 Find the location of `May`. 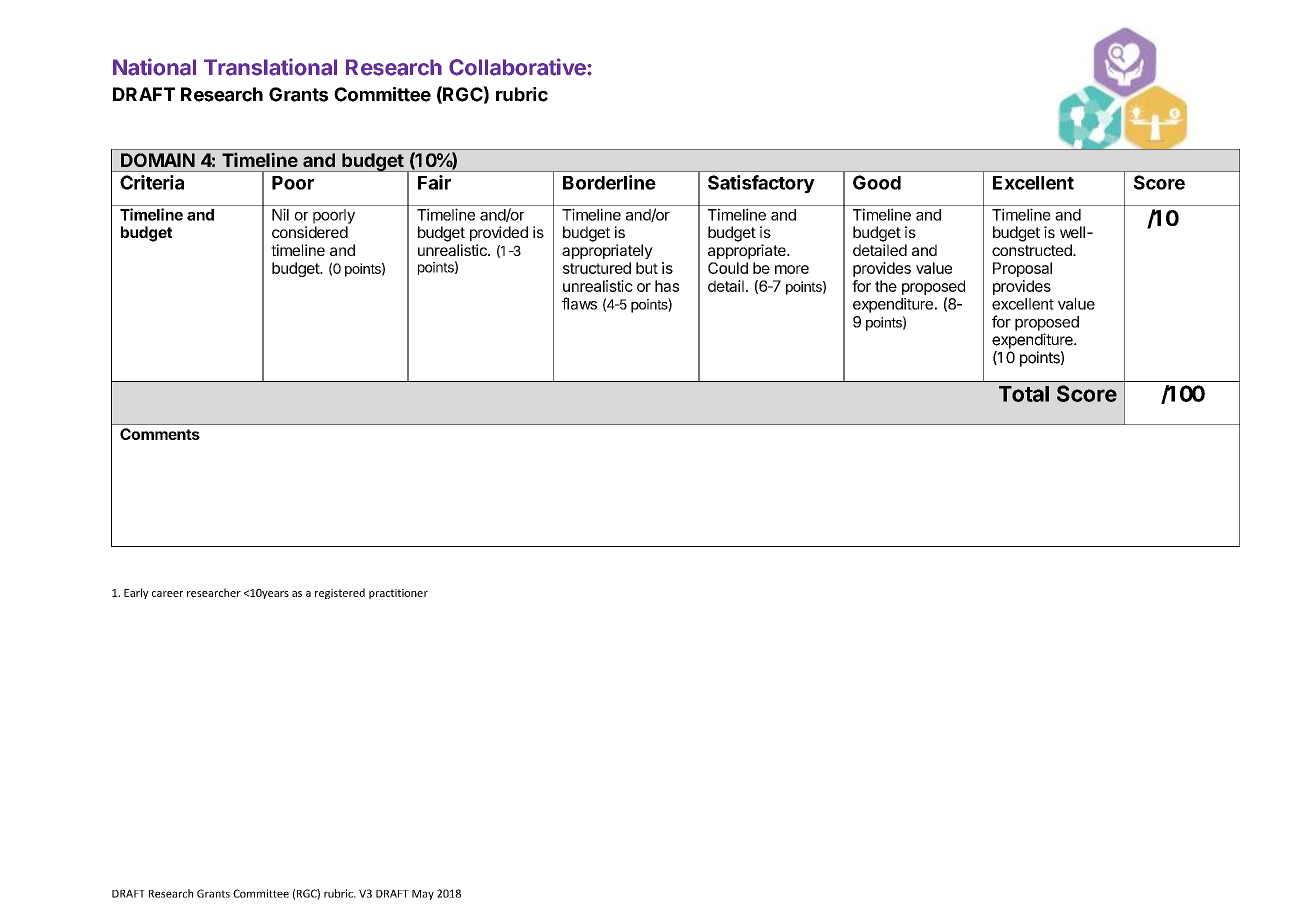

May is located at coordinates (423, 895).
